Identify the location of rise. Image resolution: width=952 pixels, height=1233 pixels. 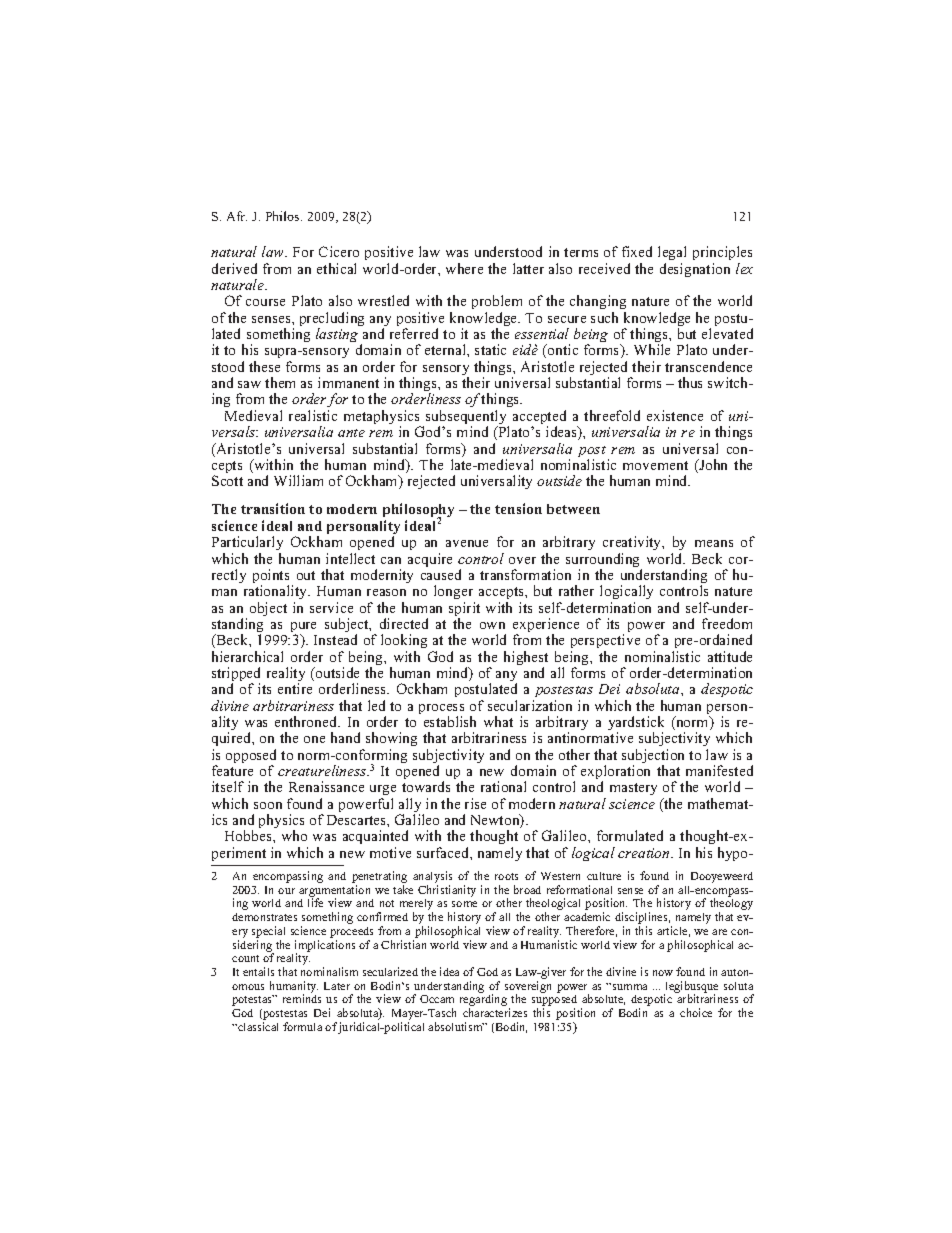
(475, 803).
